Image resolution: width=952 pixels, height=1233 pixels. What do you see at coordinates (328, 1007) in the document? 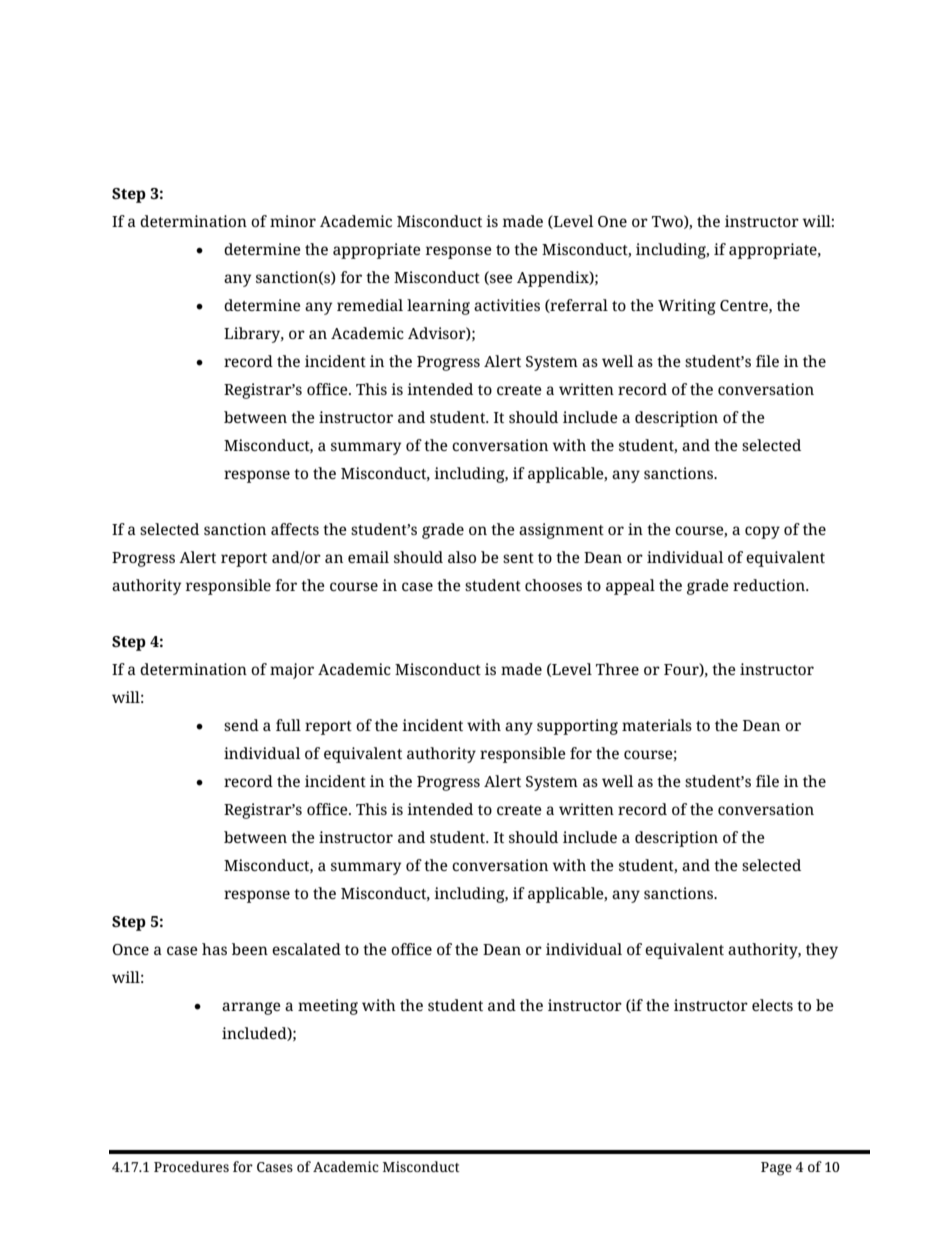
I see `meeting` at bounding box center [328, 1007].
